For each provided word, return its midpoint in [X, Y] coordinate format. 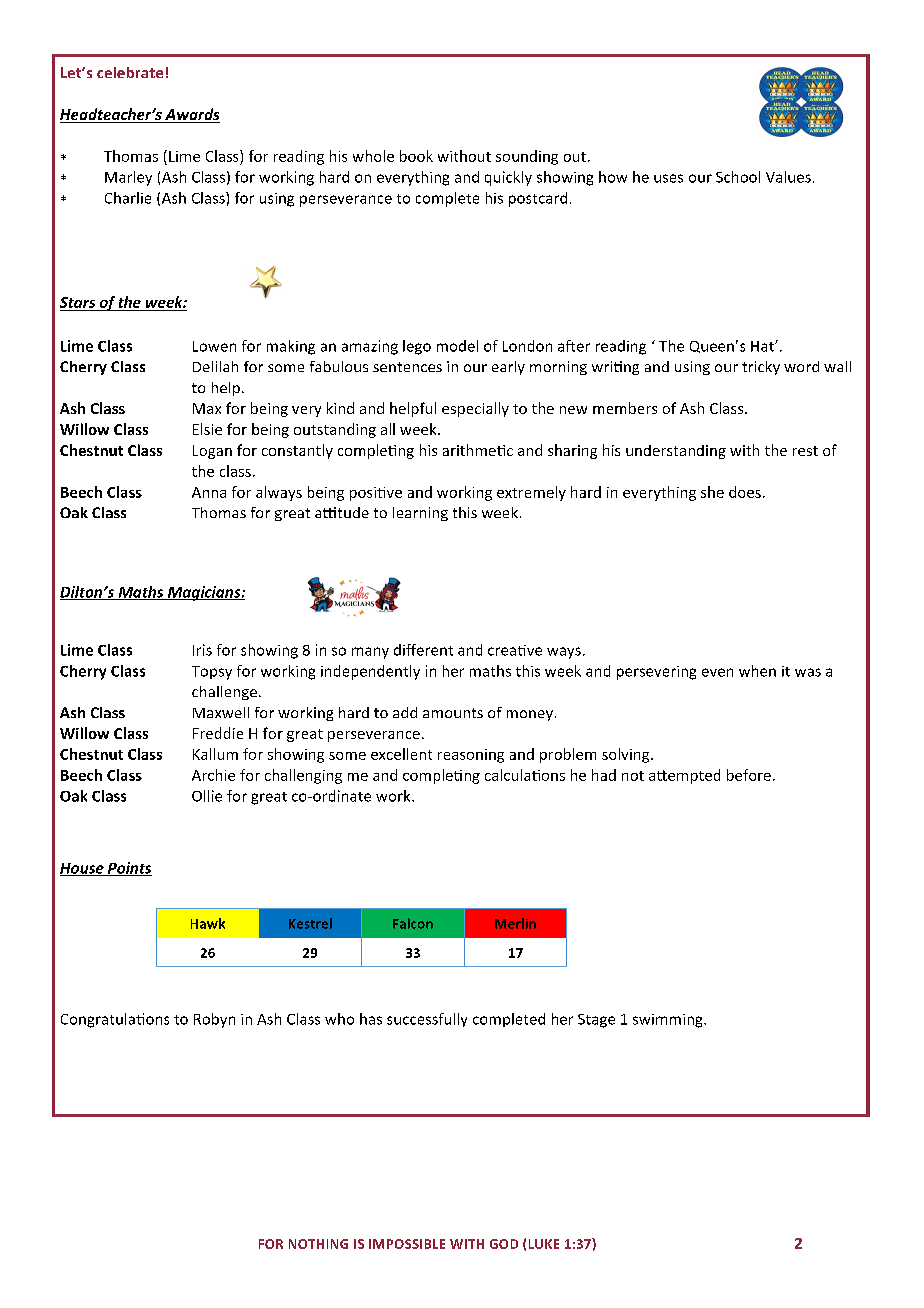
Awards [191, 115]
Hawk [208, 923]
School [738, 177]
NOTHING [318, 1244]
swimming [669, 1021]
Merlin [515, 923]
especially [475, 409]
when [757, 671]
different [423, 650]
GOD [504, 1244]
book [416, 156]
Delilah [215, 366]
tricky [761, 368]
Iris [202, 650]
